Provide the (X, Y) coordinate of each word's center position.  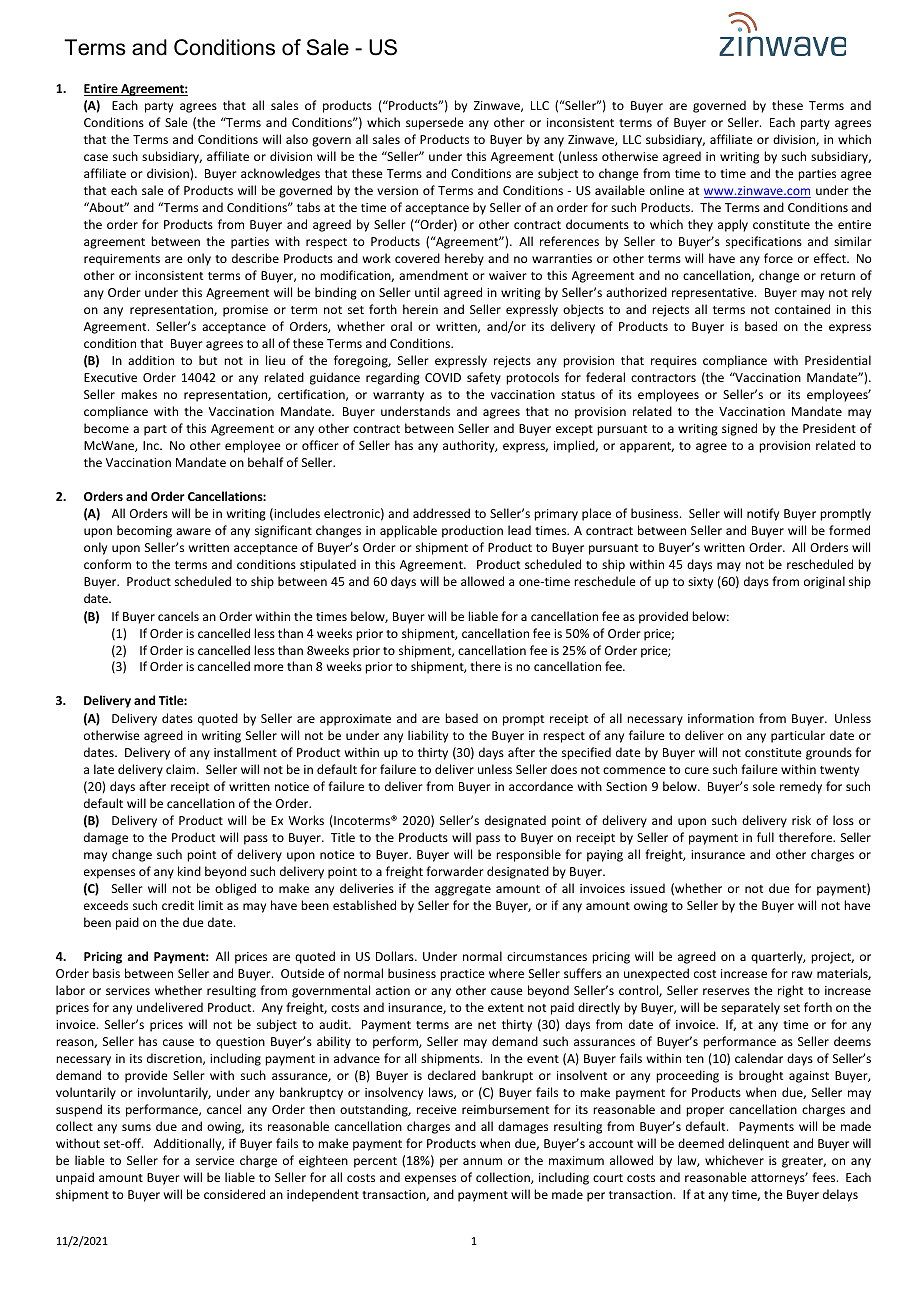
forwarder (455, 871)
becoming (144, 531)
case (96, 157)
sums (136, 1127)
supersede (435, 123)
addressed (441, 513)
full (765, 837)
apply (733, 225)
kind (189, 871)
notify (763, 514)
